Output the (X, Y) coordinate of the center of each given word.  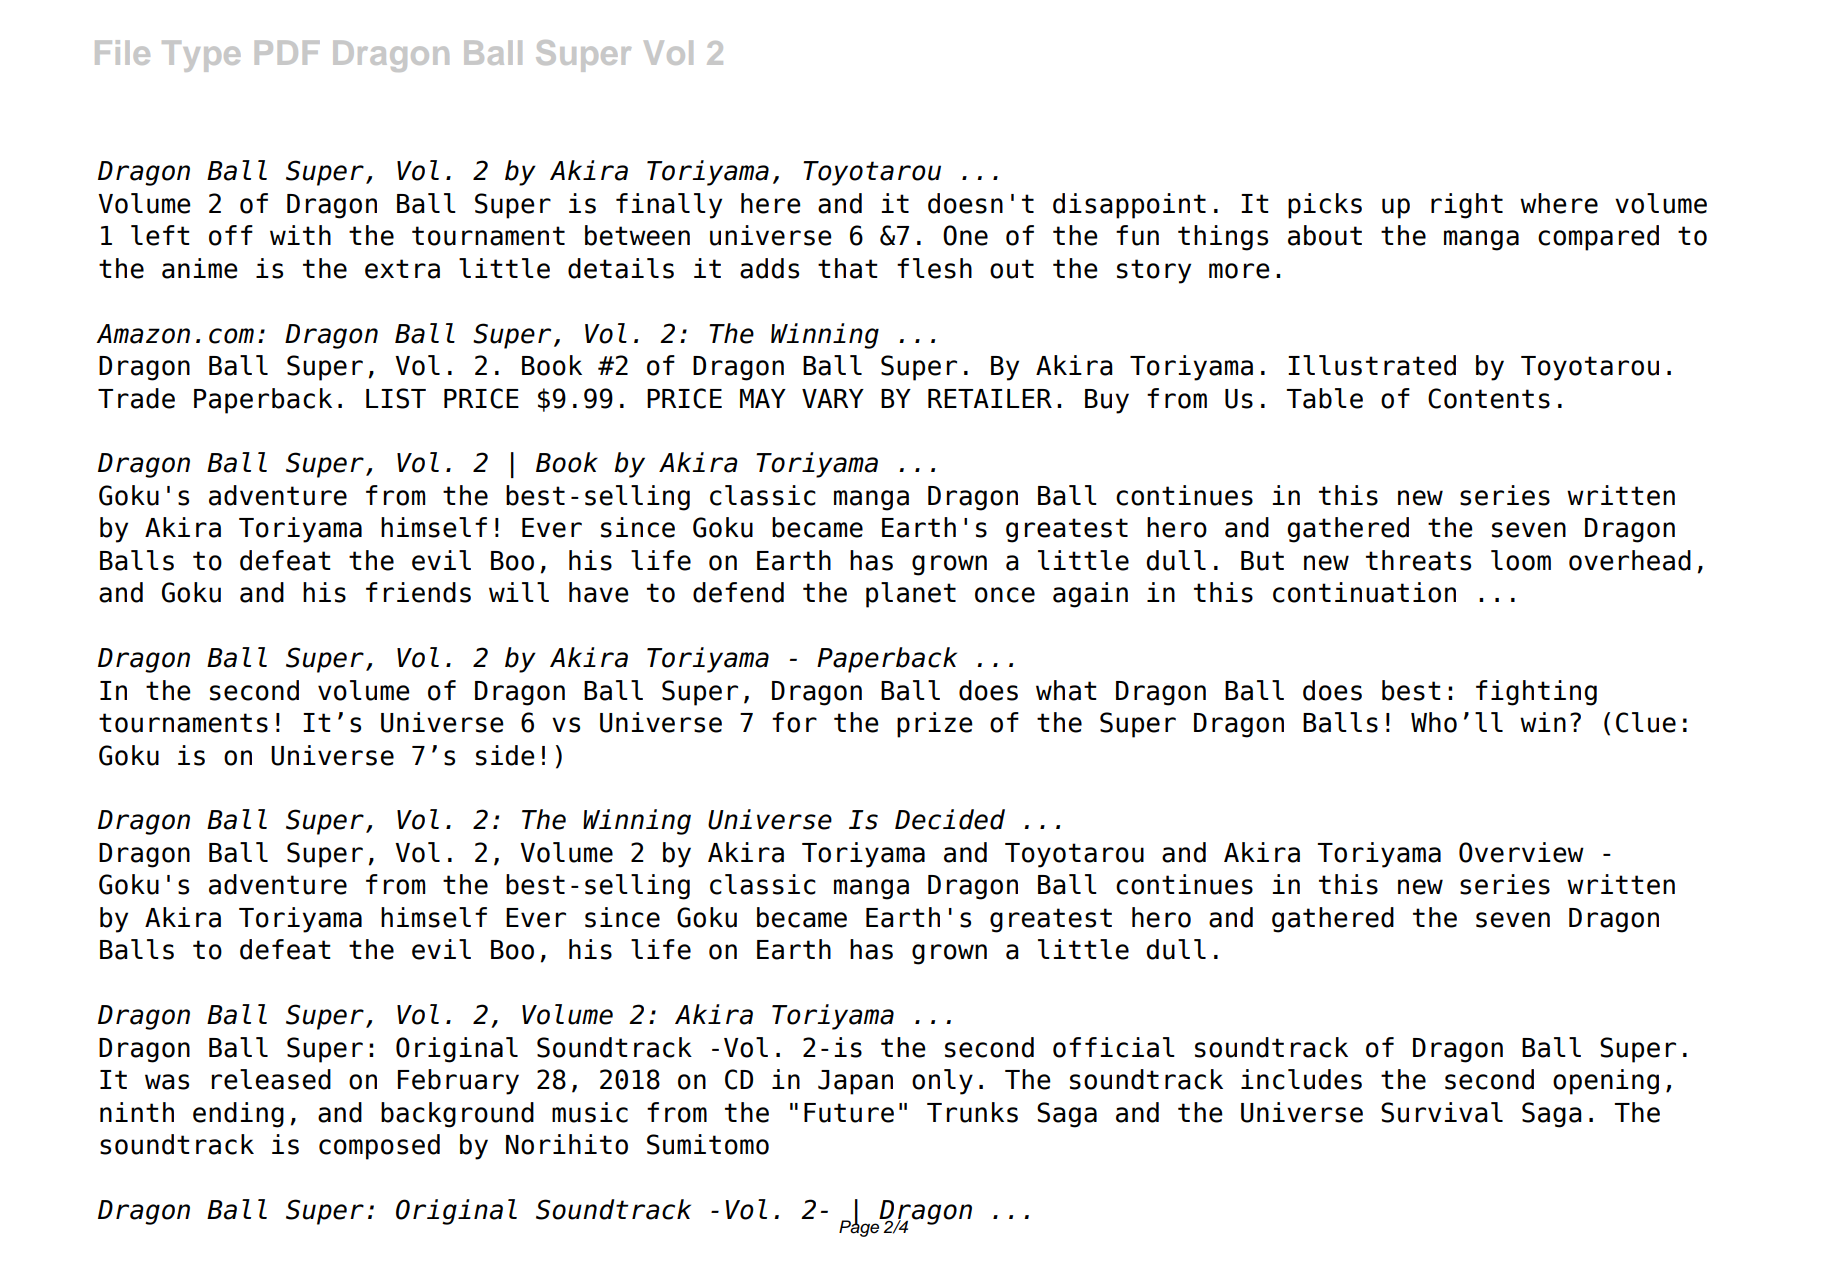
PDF (287, 53)
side (505, 755)
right (1467, 206)
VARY (833, 398)
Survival (1442, 1112)
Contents (1489, 398)
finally (669, 206)
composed (379, 1147)
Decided (950, 819)
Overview (1521, 852)
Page (860, 1227)
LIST (396, 398)
